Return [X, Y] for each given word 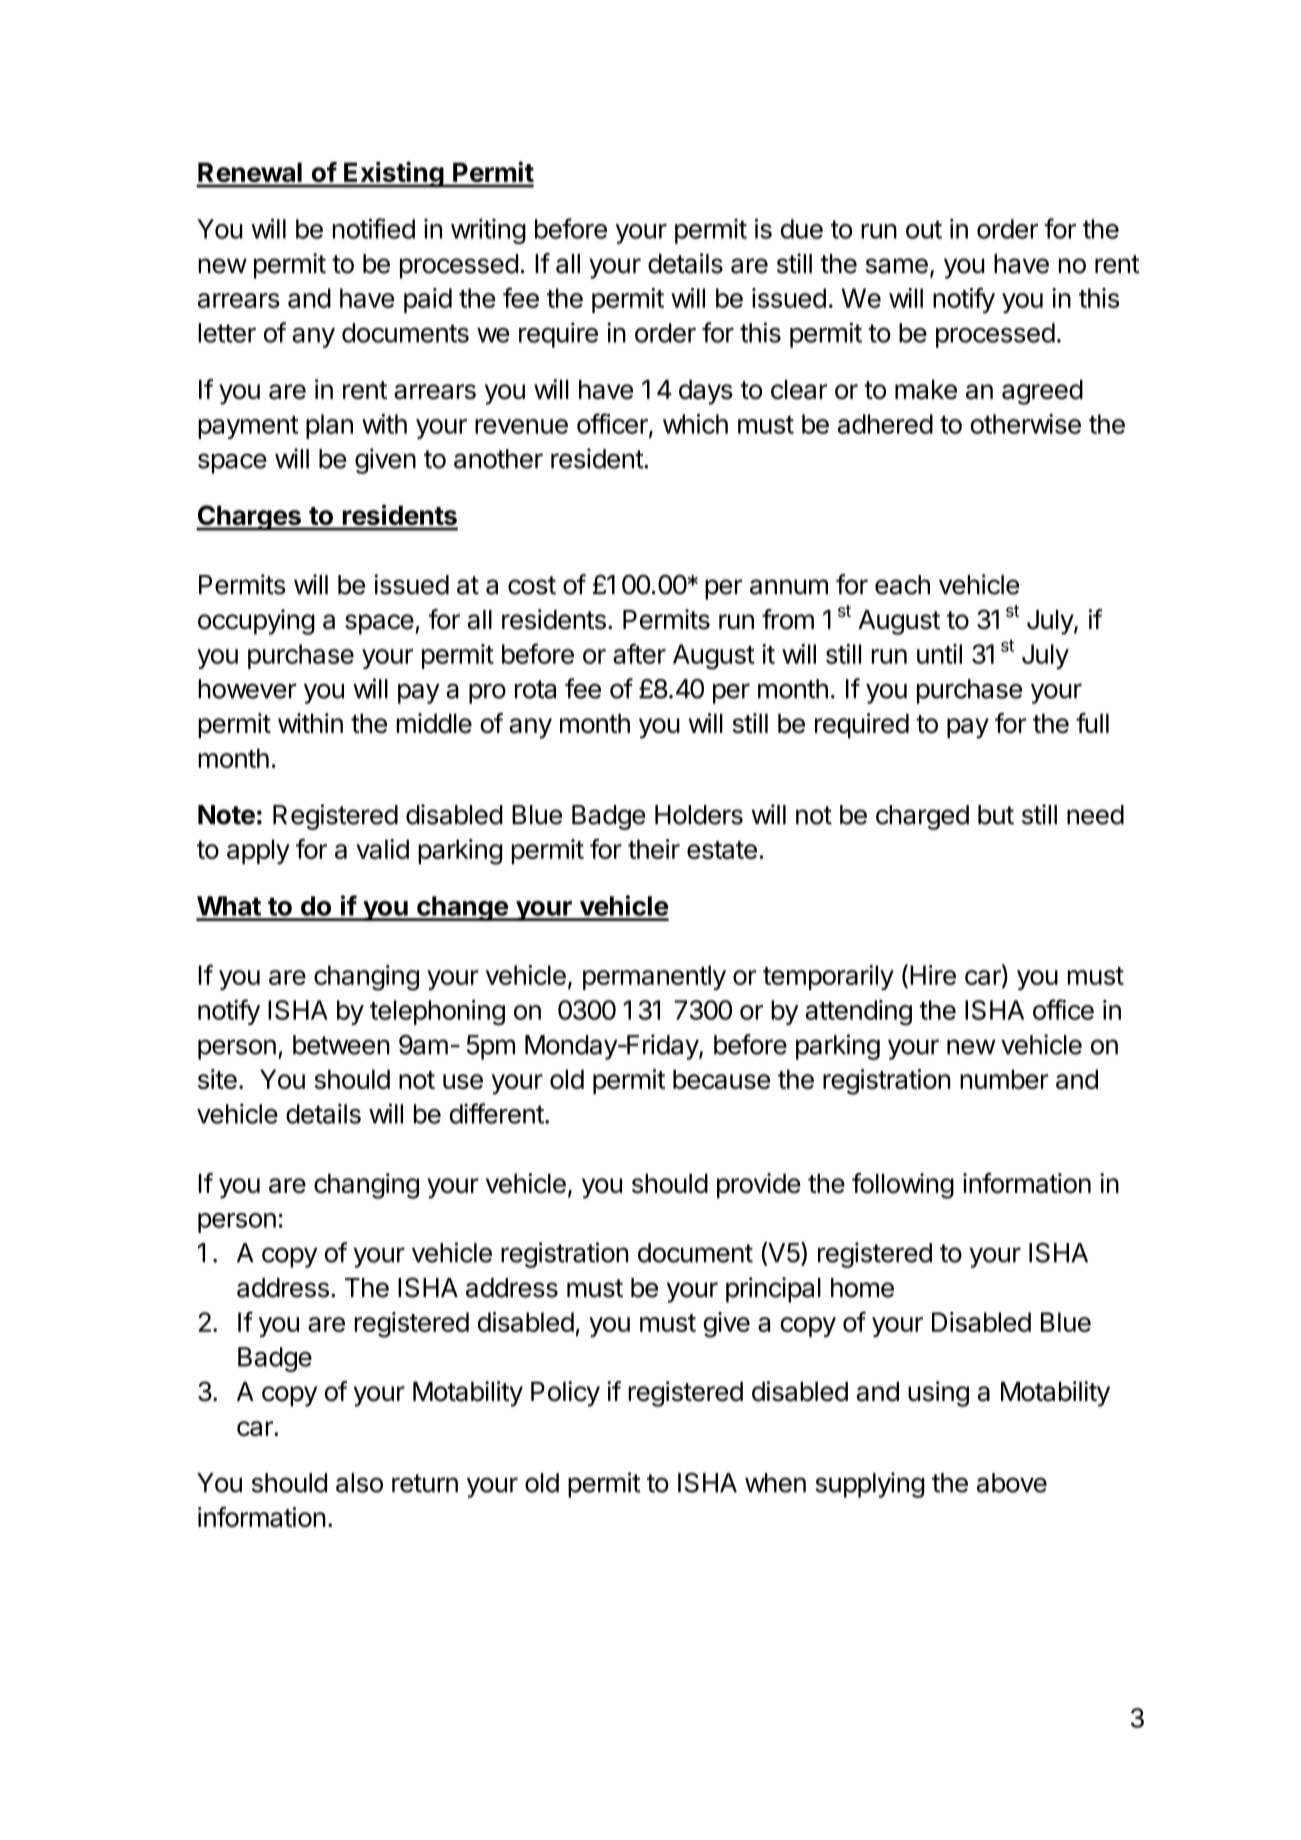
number [1004, 1079]
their [654, 849]
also [359, 1483]
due [802, 229]
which [695, 424]
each [902, 585]
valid [382, 849]
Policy [565, 1394]
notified [374, 228]
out [924, 229]
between [341, 1045]
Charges [249, 518]
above [1012, 1483]
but [996, 815]
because [721, 1079]
